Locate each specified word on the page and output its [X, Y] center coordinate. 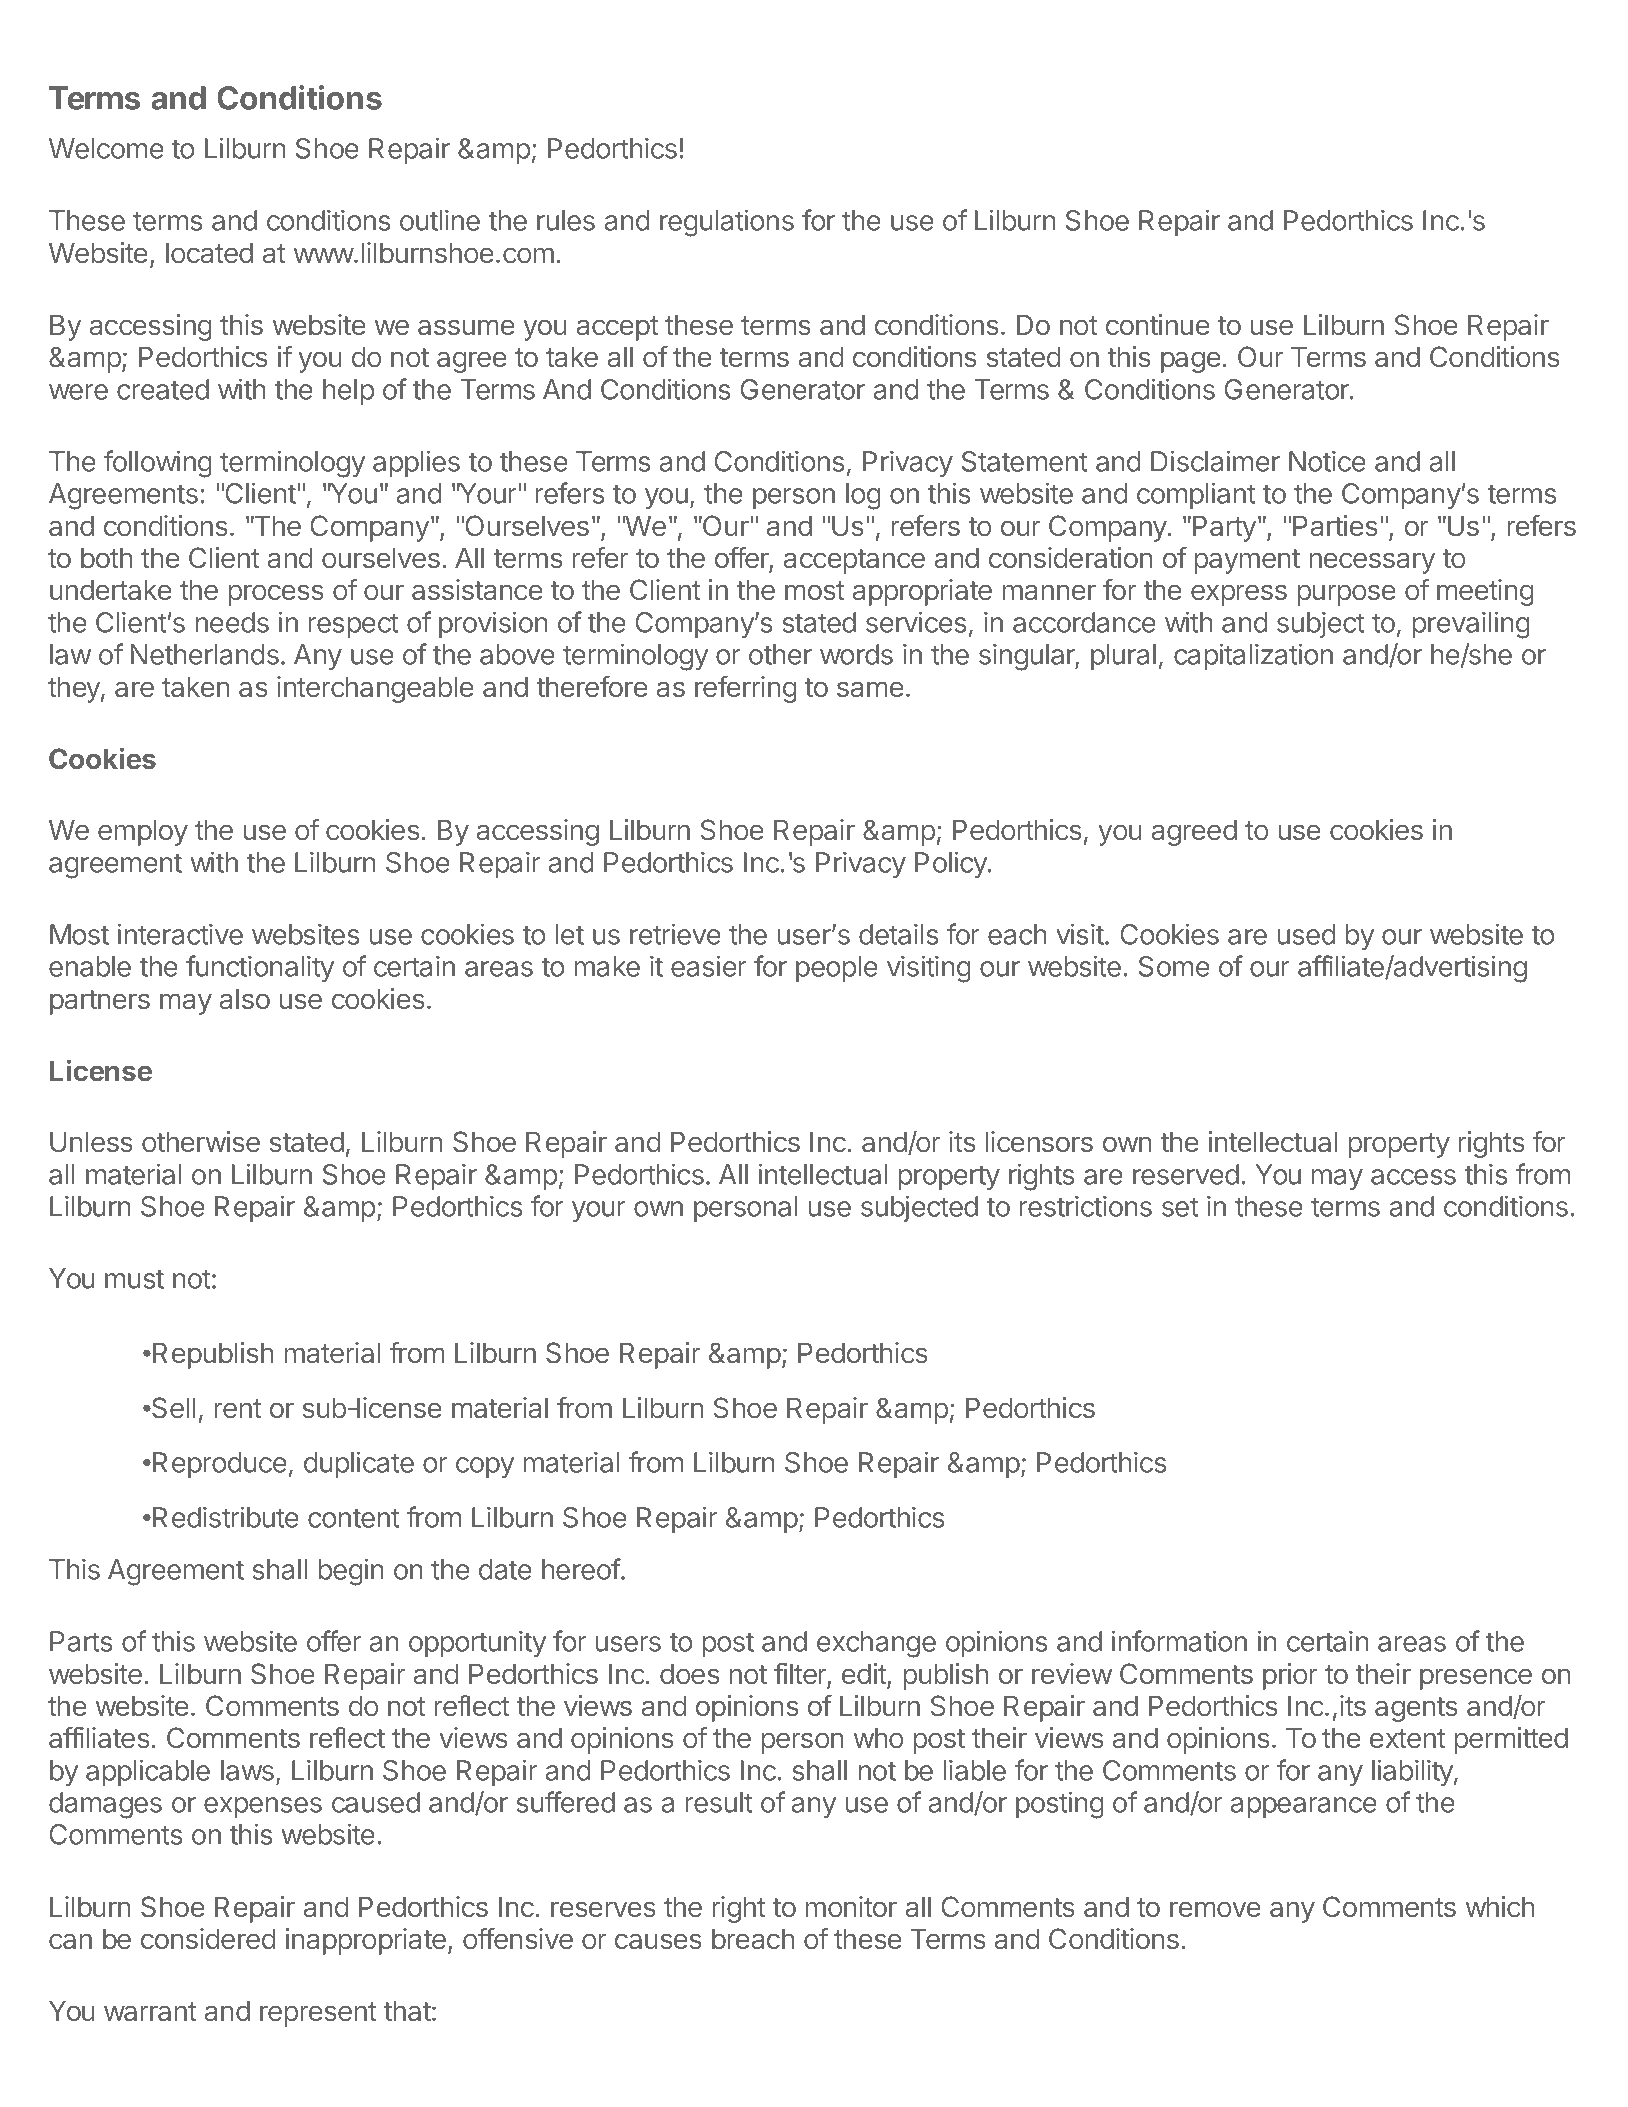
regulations [727, 223]
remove [1215, 1909]
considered [208, 1938]
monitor [851, 1906]
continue [1158, 324]
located [209, 253]
